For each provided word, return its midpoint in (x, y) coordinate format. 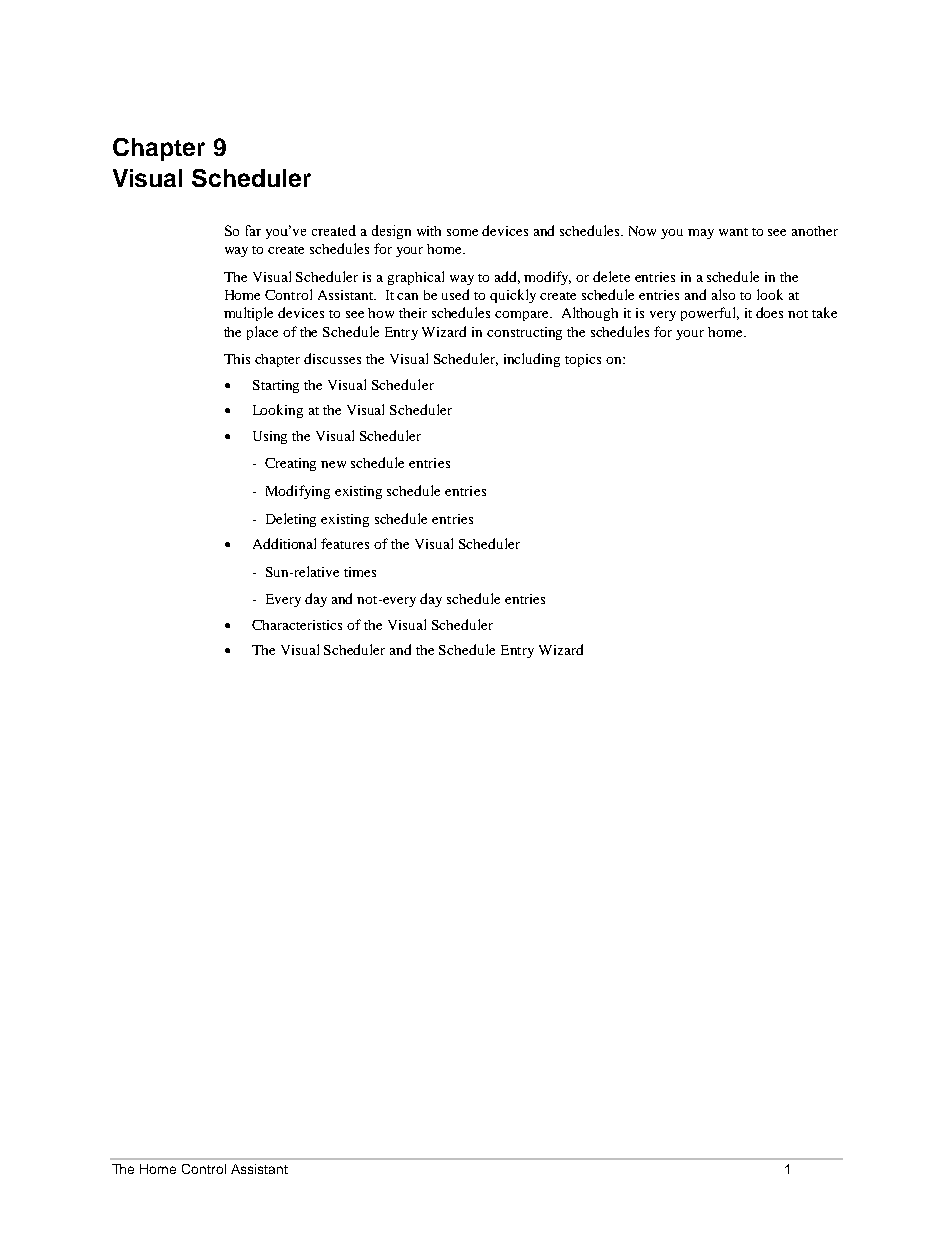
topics (583, 360)
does (769, 312)
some (462, 232)
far (253, 230)
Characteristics (297, 625)
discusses (332, 358)
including (532, 360)
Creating (290, 464)
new (333, 464)
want (733, 232)
